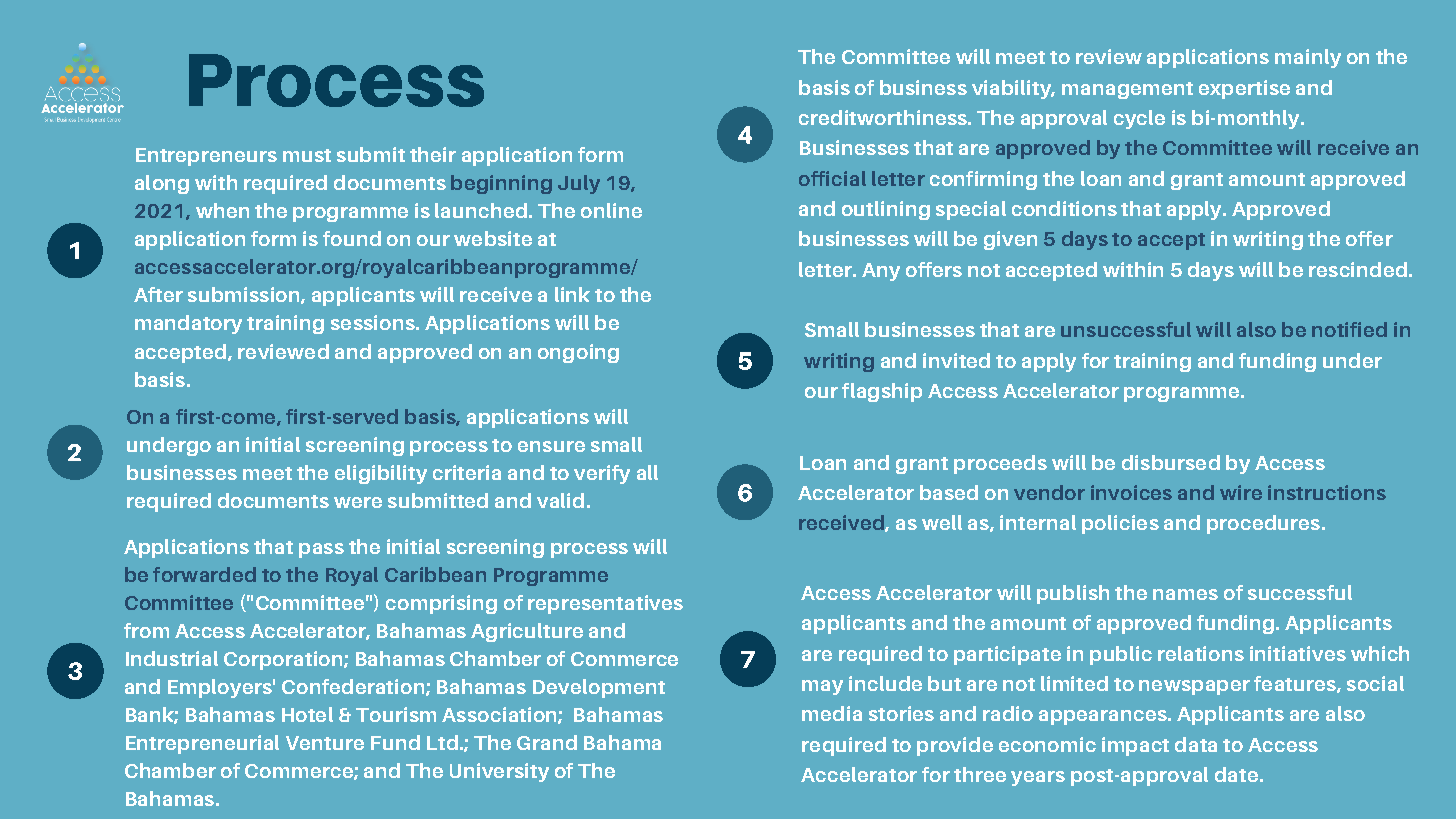 Image resolution: width=1456 pixels, height=819 pixels. Describe the element at coordinates (884, 117) in the document. I see `creditworthiness` at that location.
